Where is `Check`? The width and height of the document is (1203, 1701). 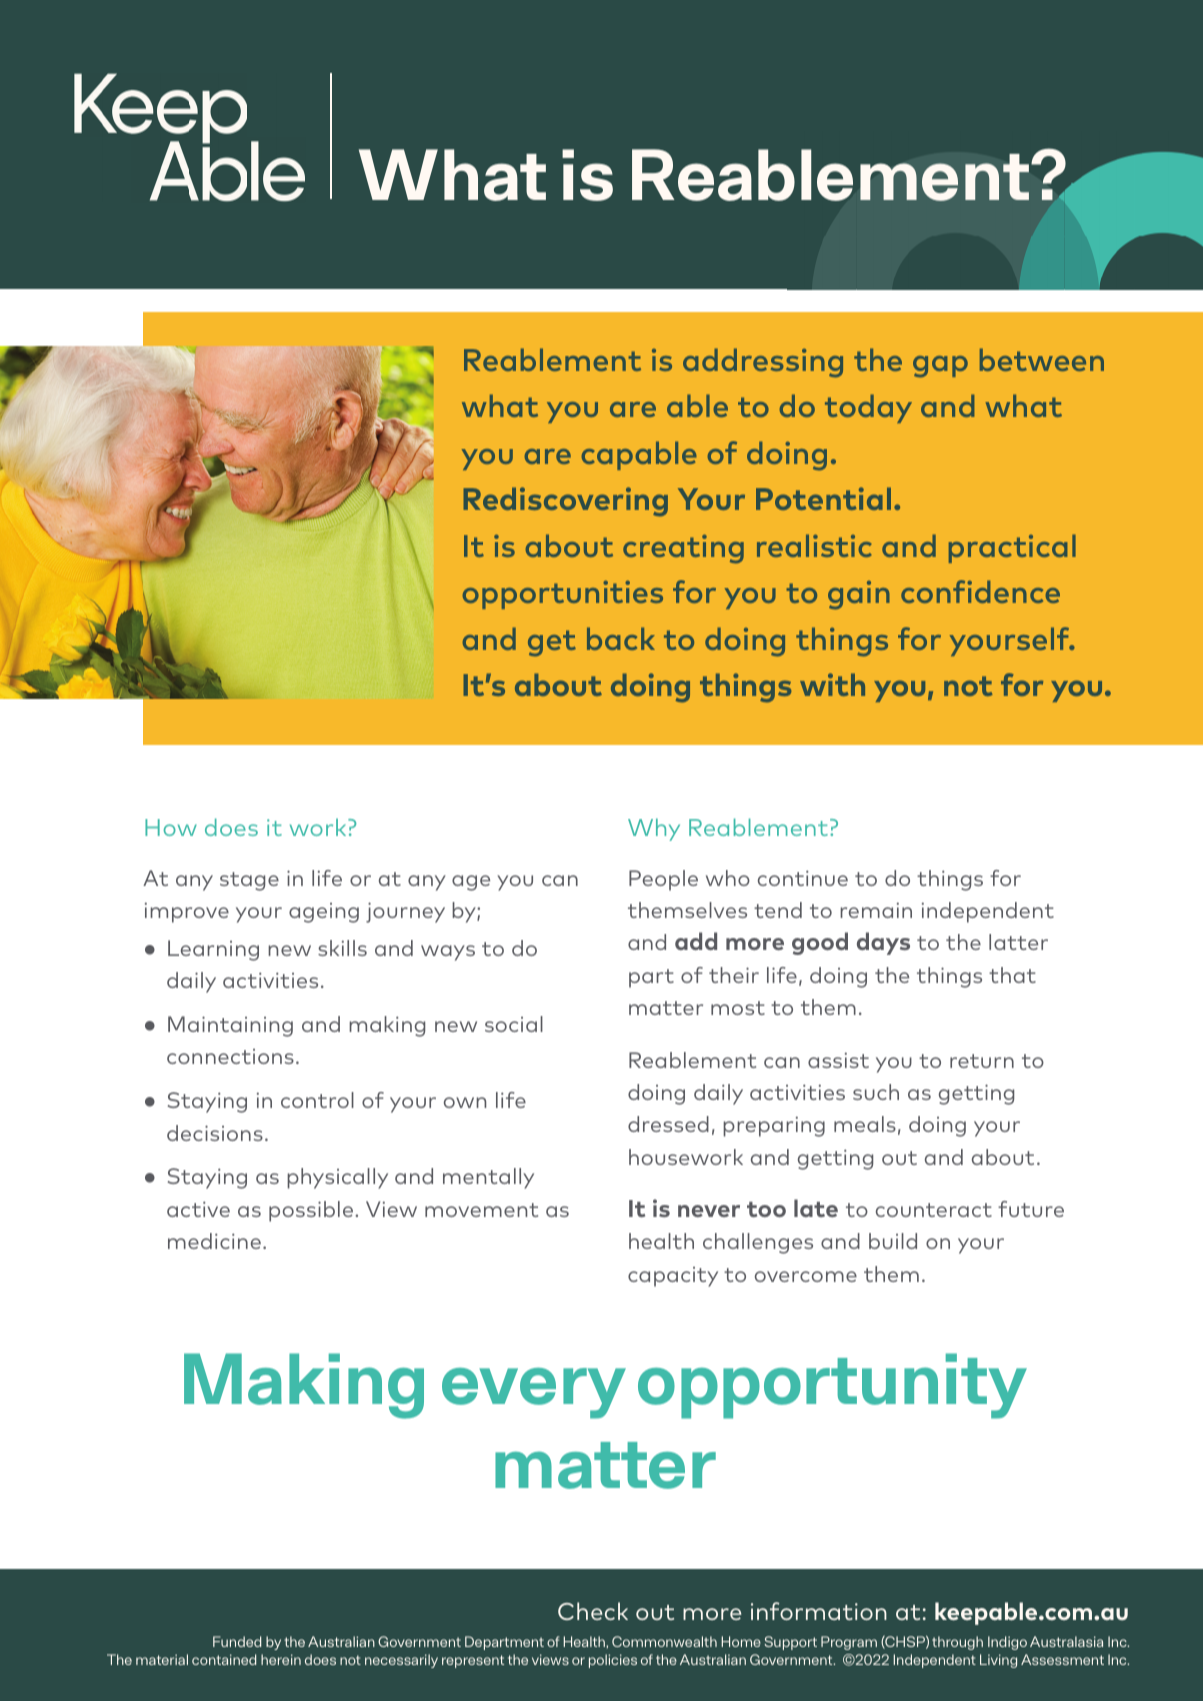 Check is located at coordinates (593, 1611).
